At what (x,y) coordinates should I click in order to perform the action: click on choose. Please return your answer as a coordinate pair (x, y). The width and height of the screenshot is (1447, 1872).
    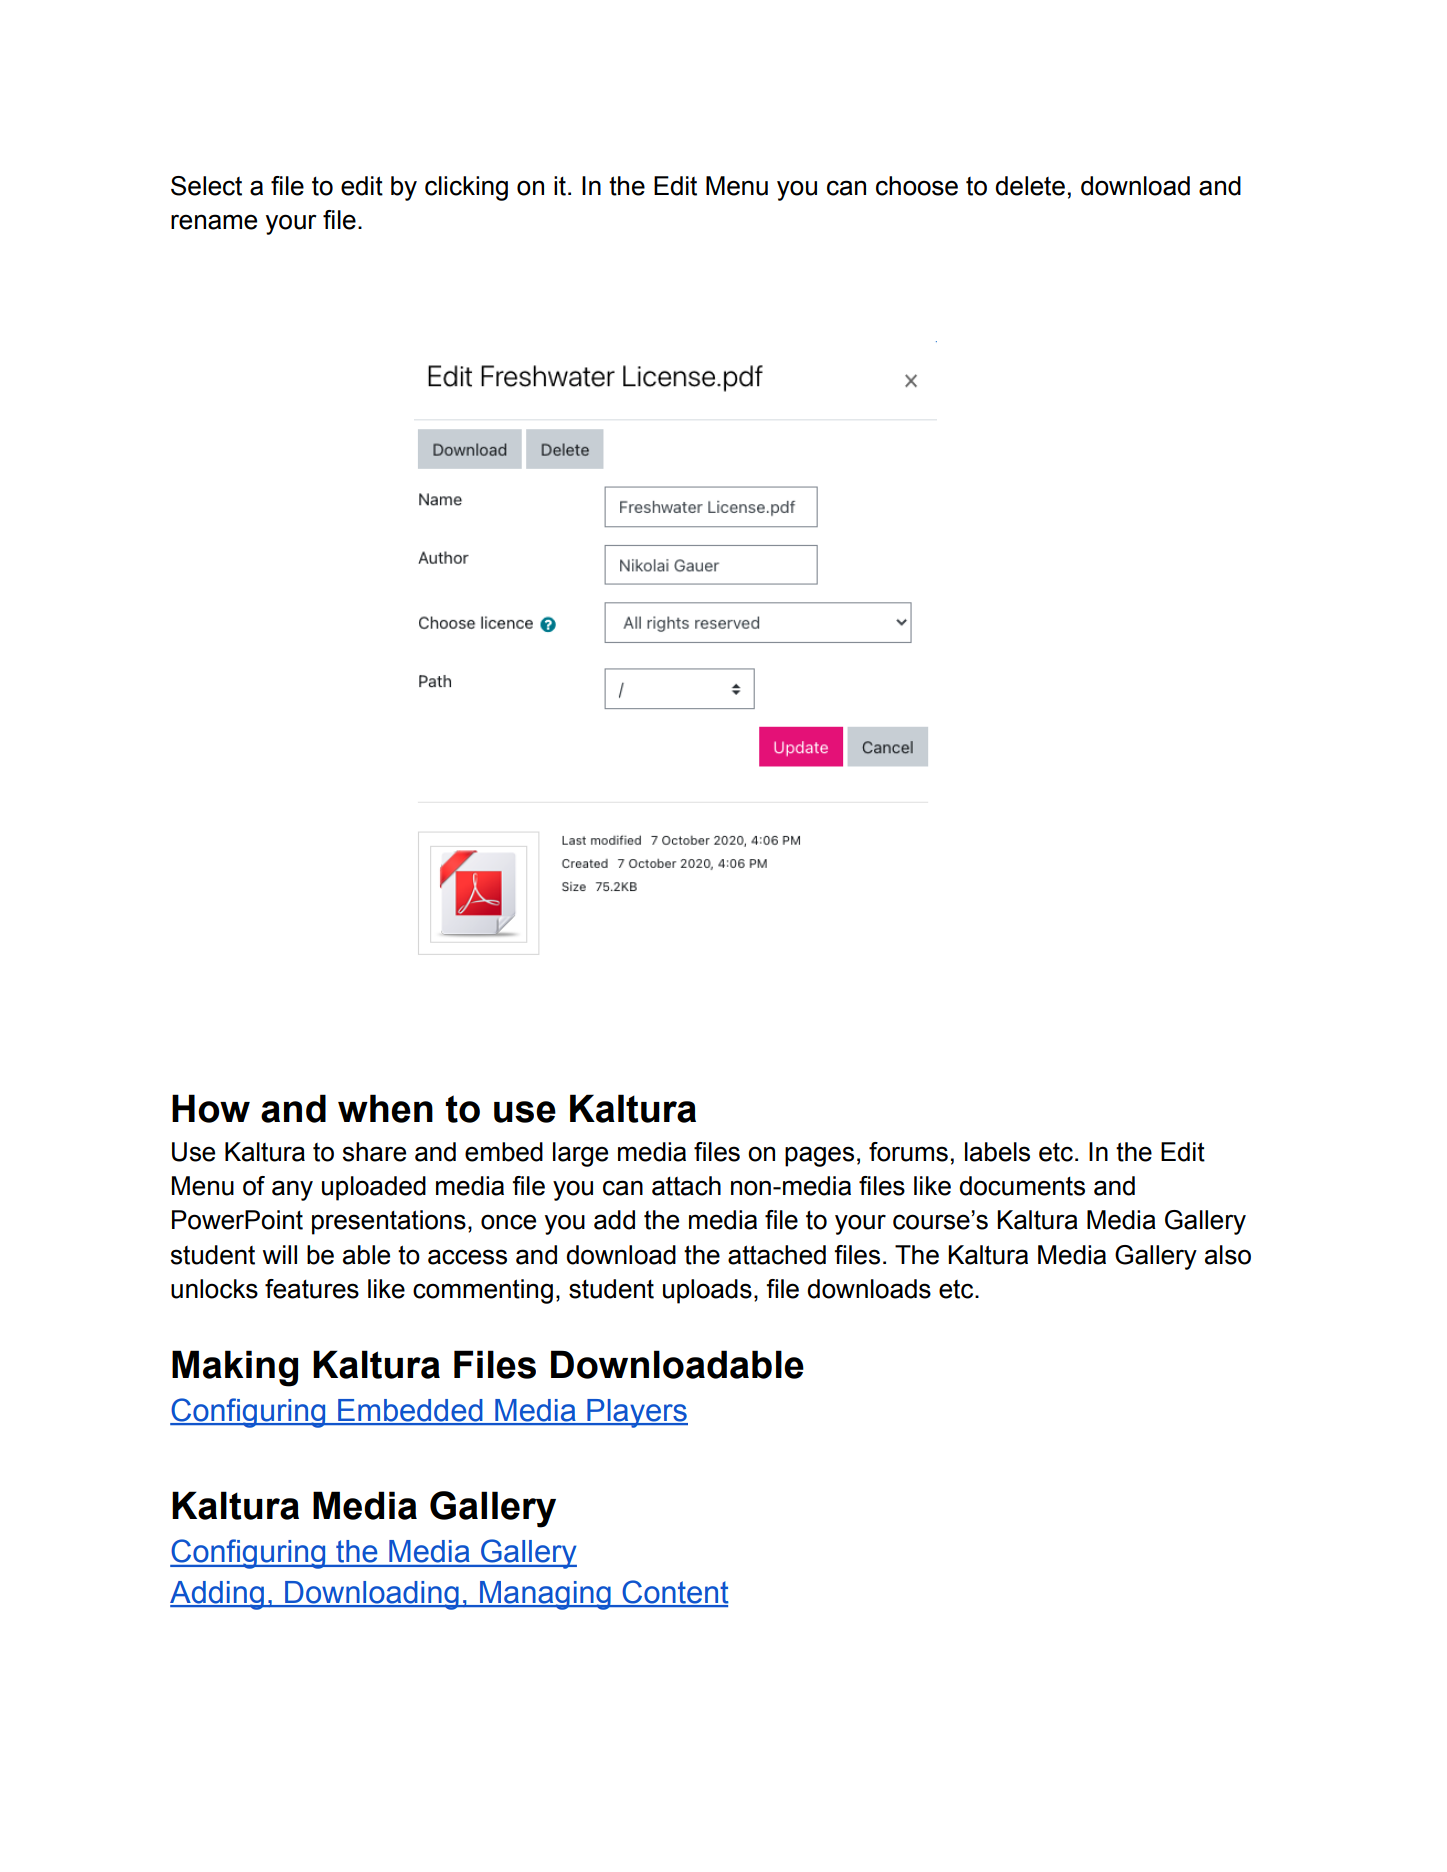
    Looking at the image, I should click on (917, 186).
